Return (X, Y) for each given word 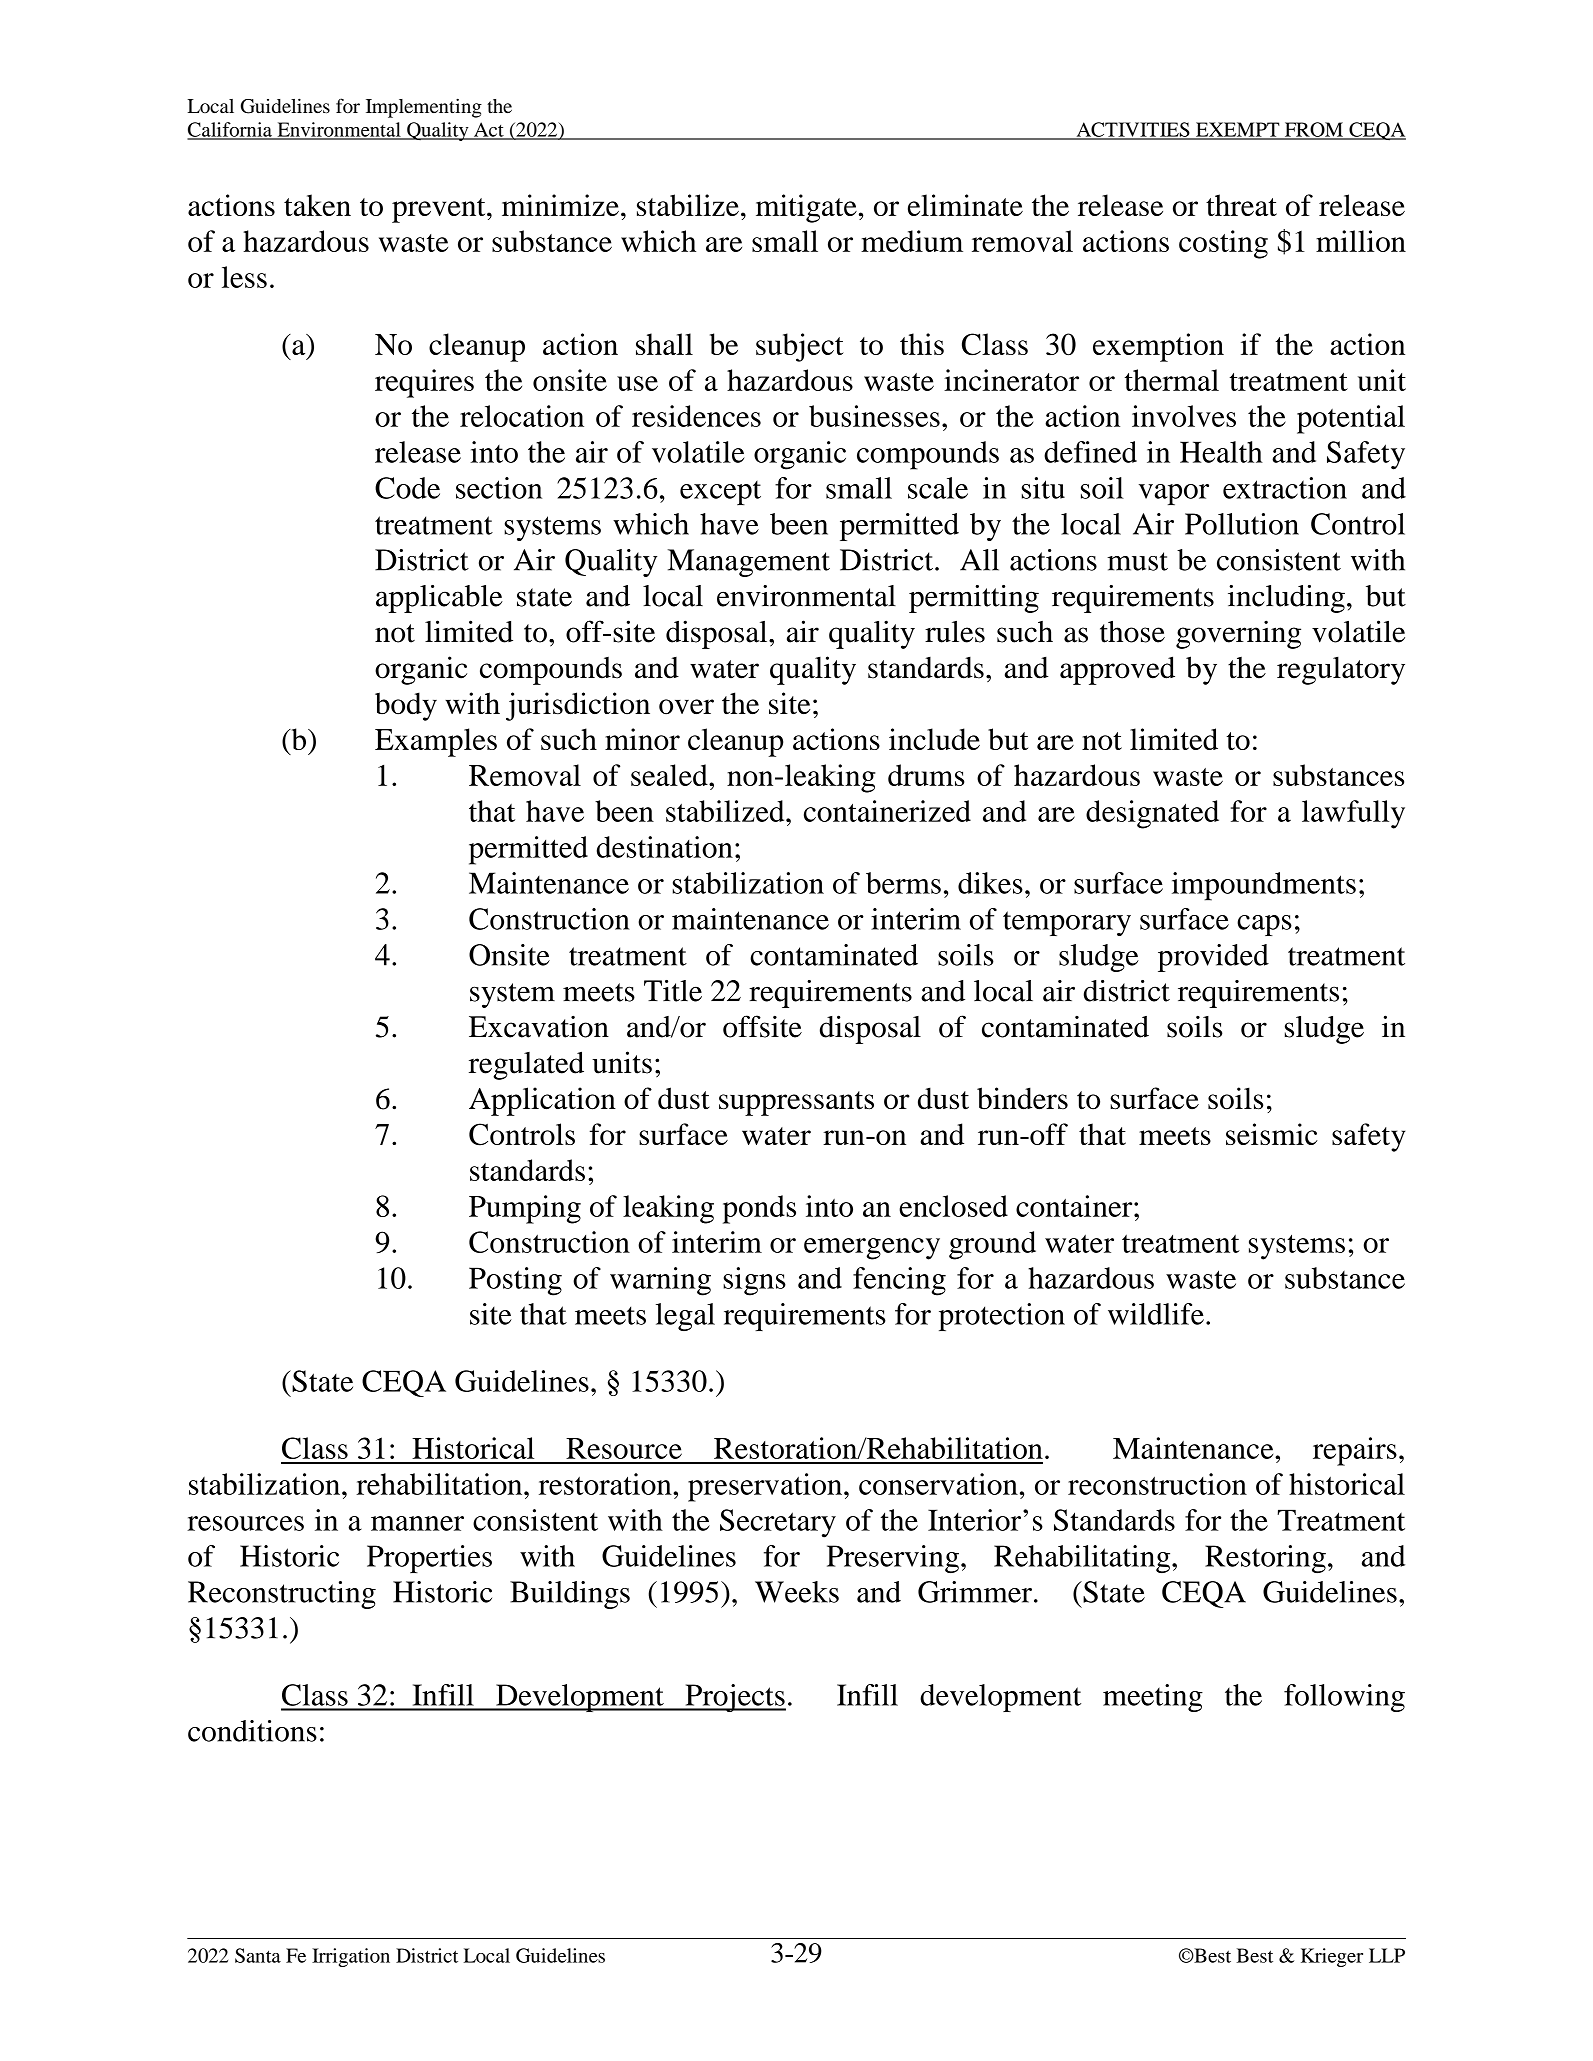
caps (1264, 925)
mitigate (806, 208)
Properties (429, 1559)
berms (903, 883)
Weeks (797, 1592)
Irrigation (351, 1957)
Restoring (1265, 1559)
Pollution (1242, 524)
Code (407, 488)
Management (749, 563)
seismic (1272, 1134)
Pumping (525, 1209)
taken (317, 205)
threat (1241, 205)
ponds (759, 1209)
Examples (436, 742)
